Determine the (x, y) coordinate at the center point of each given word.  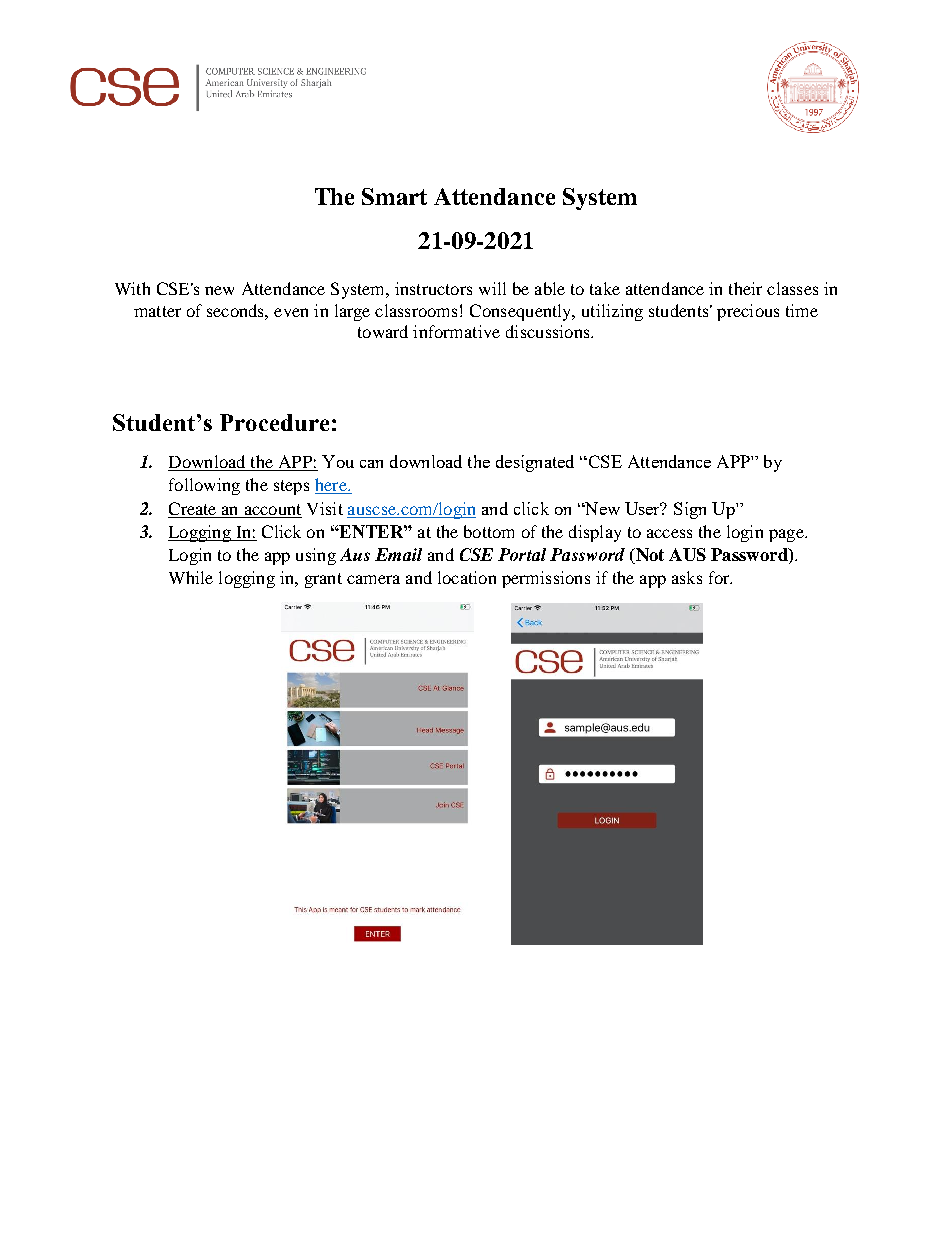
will (492, 288)
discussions (549, 331)
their (745, 288)
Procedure (274, 422)
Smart (394, 196)
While (191, 577)
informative (456, 331)
